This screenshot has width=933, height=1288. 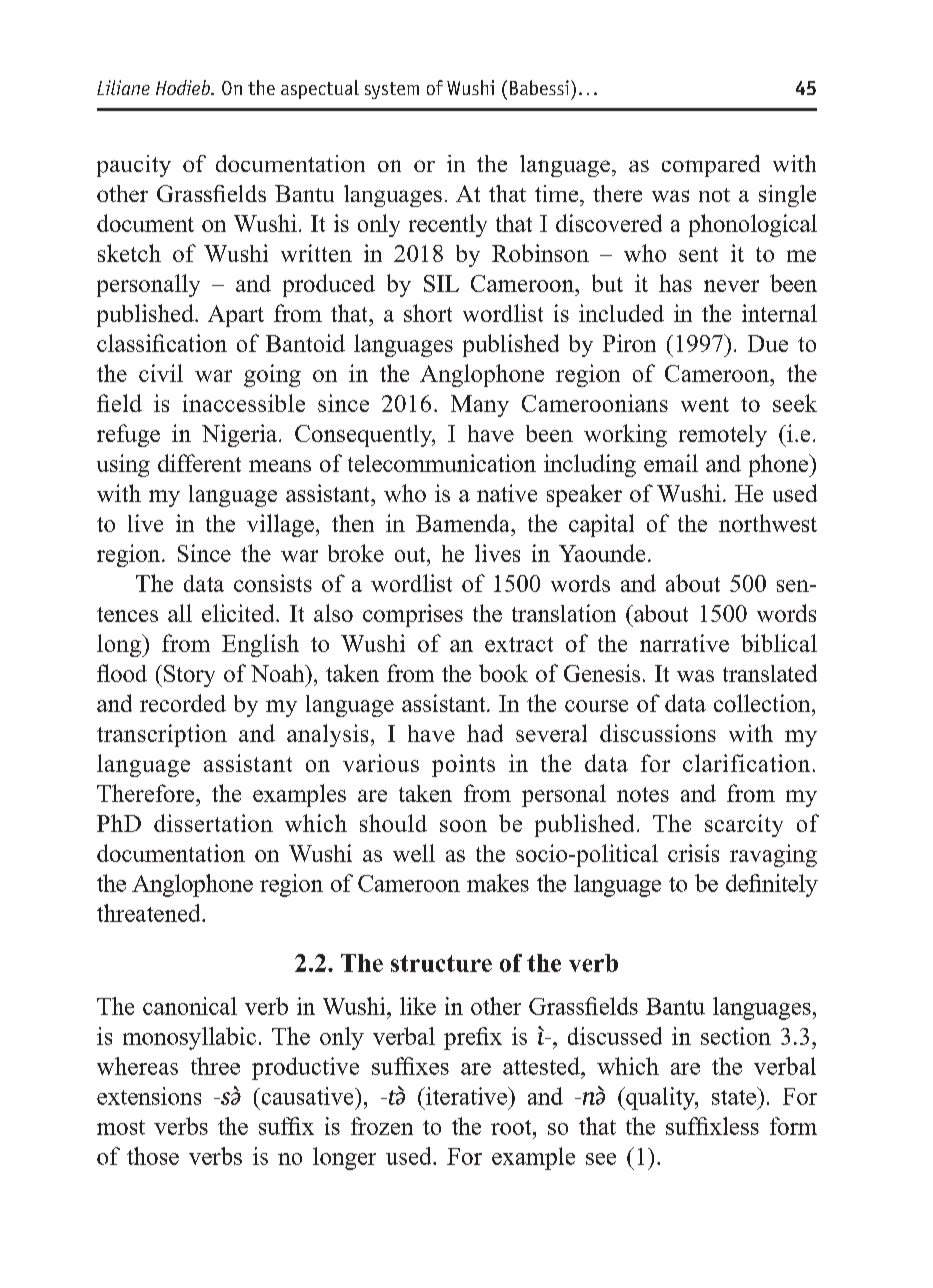 I want to click on state, so click(x=735, y=1096).
